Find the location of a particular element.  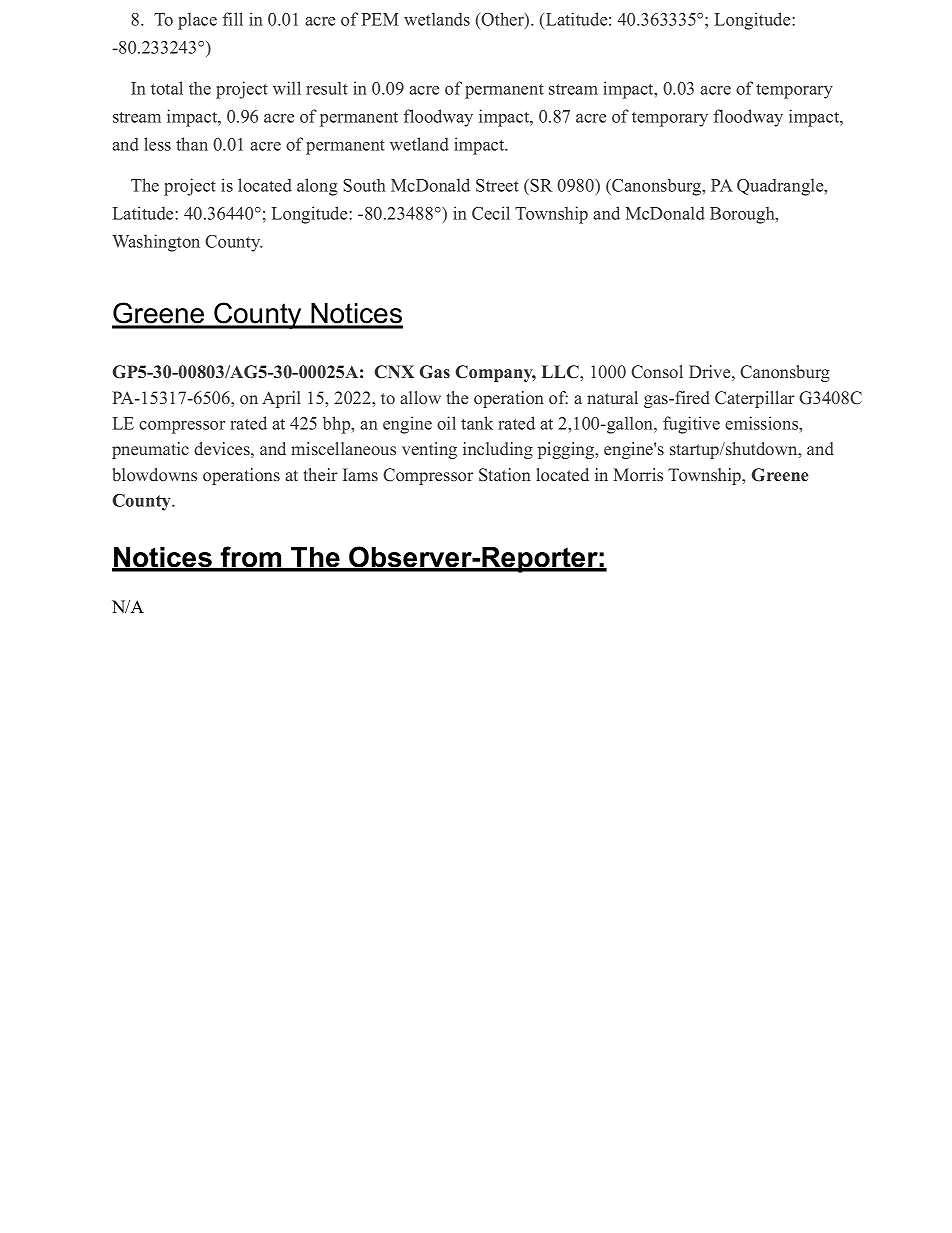

Caterpillar is located at coordinates (755, 399).
